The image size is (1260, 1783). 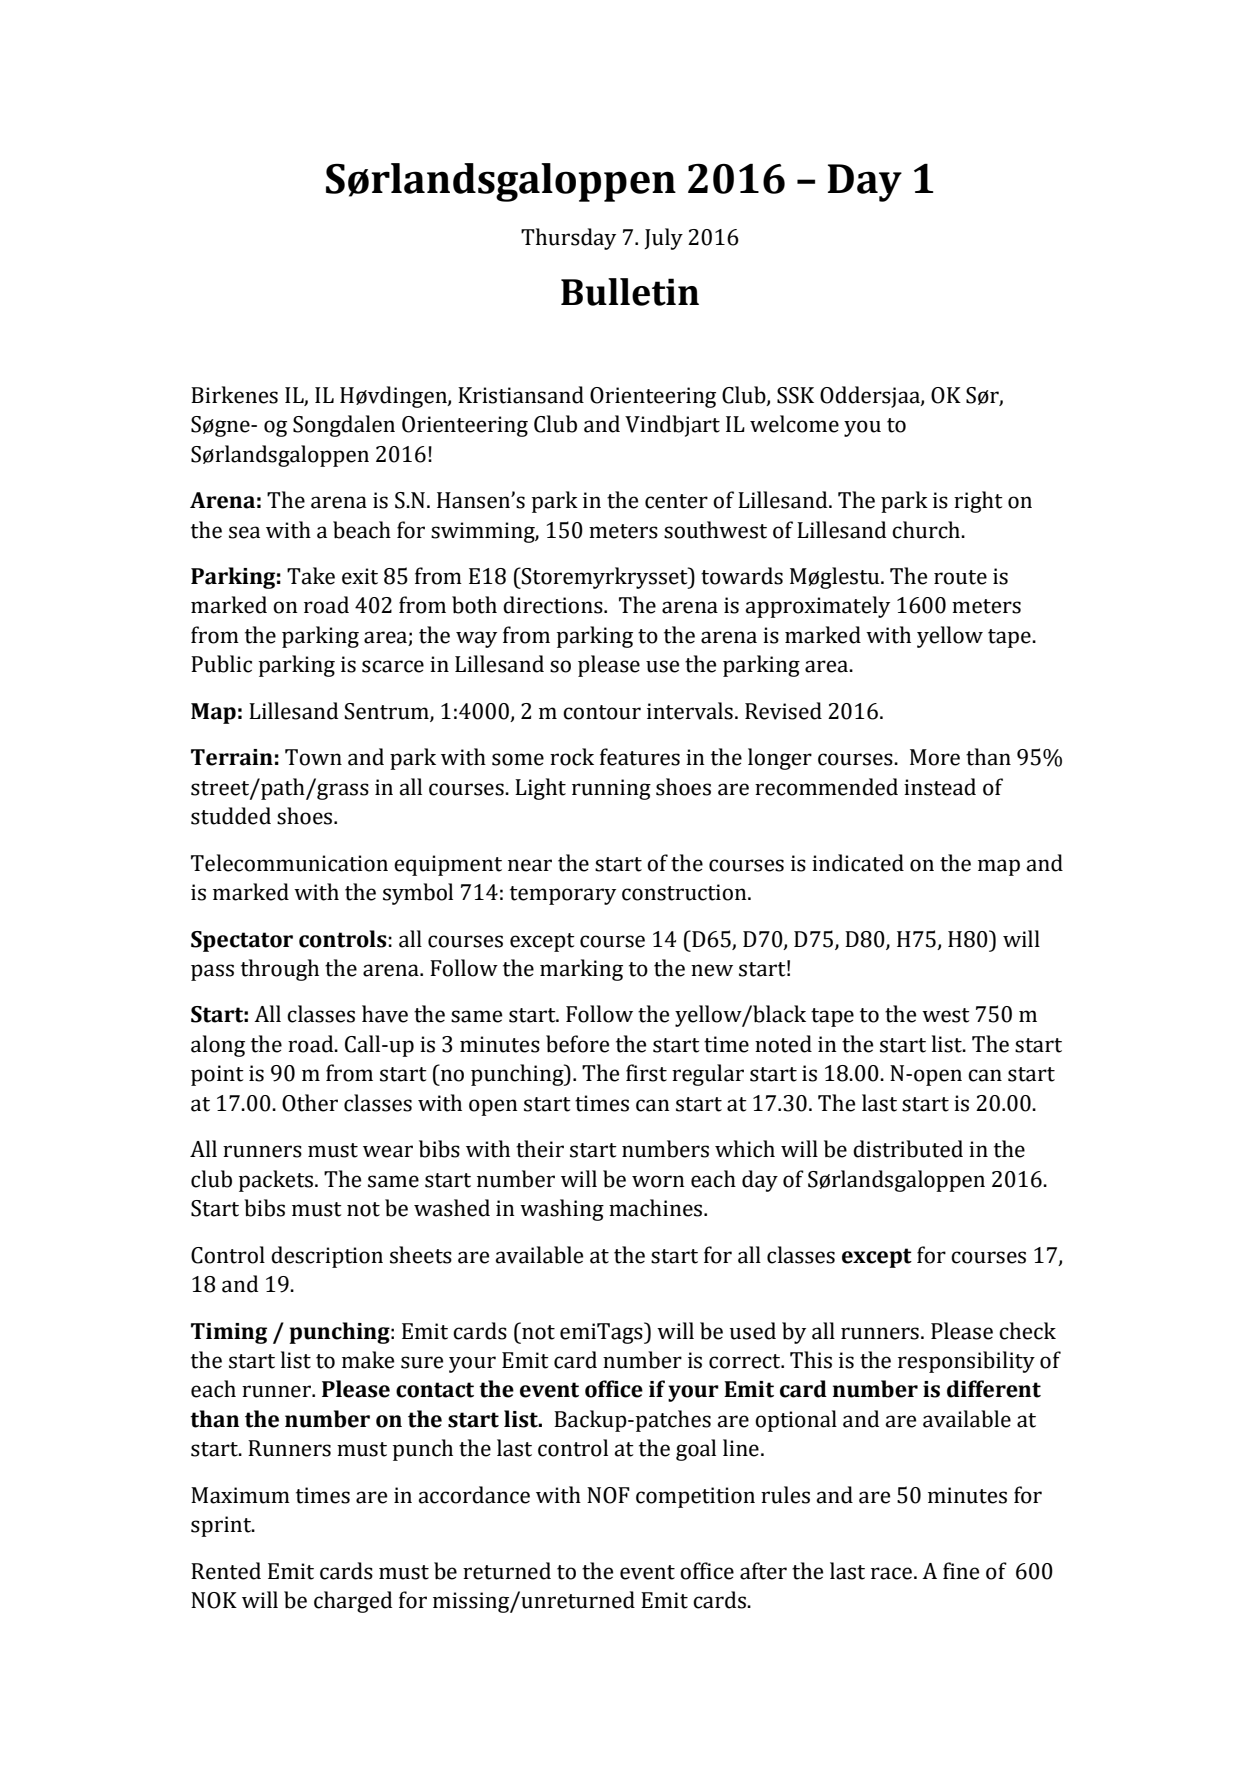 I want to click on temporary, so click(x=563, y=895).
